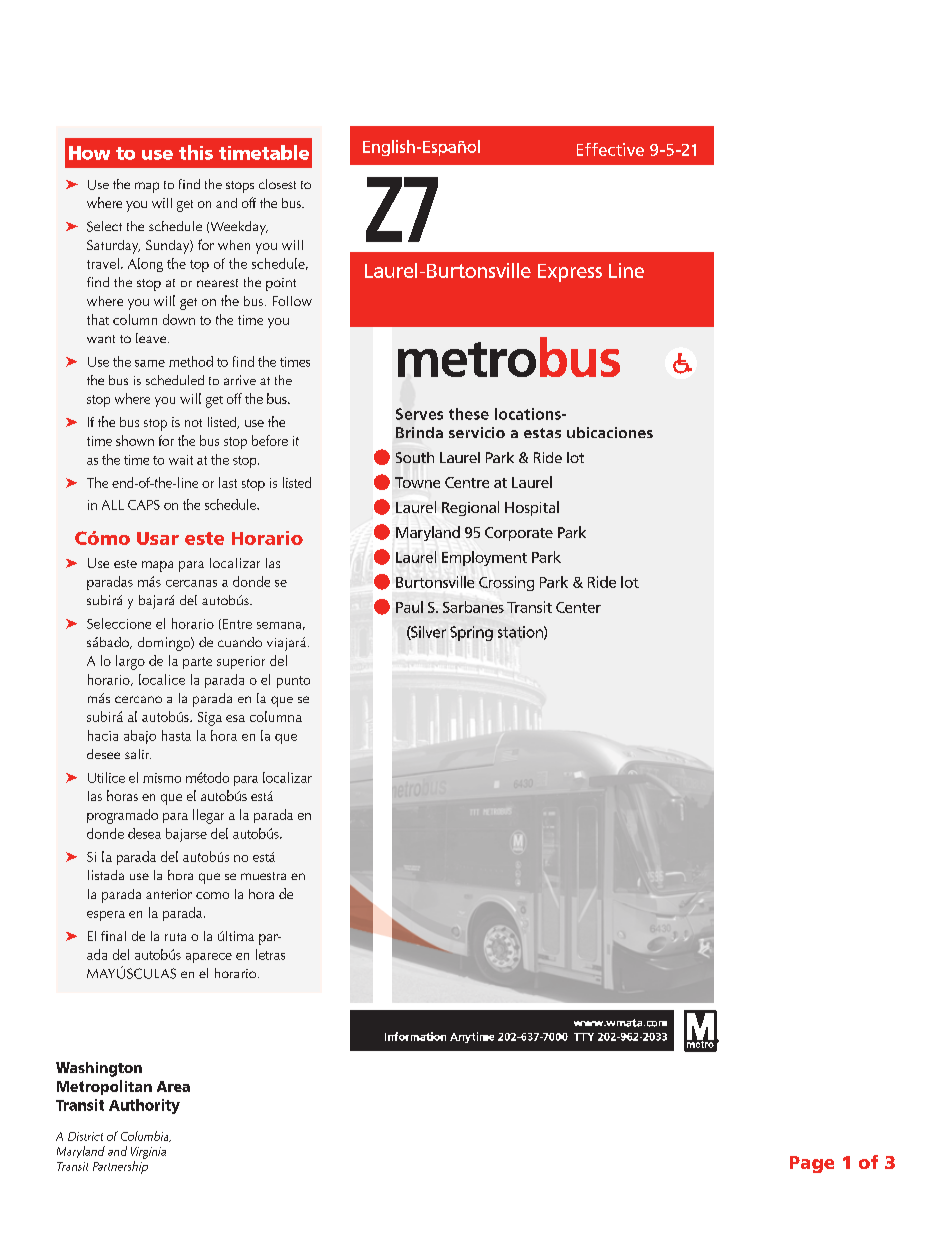  Describe the element at coordinates (193, 423) in the screenshot. I see `not` at that location.
